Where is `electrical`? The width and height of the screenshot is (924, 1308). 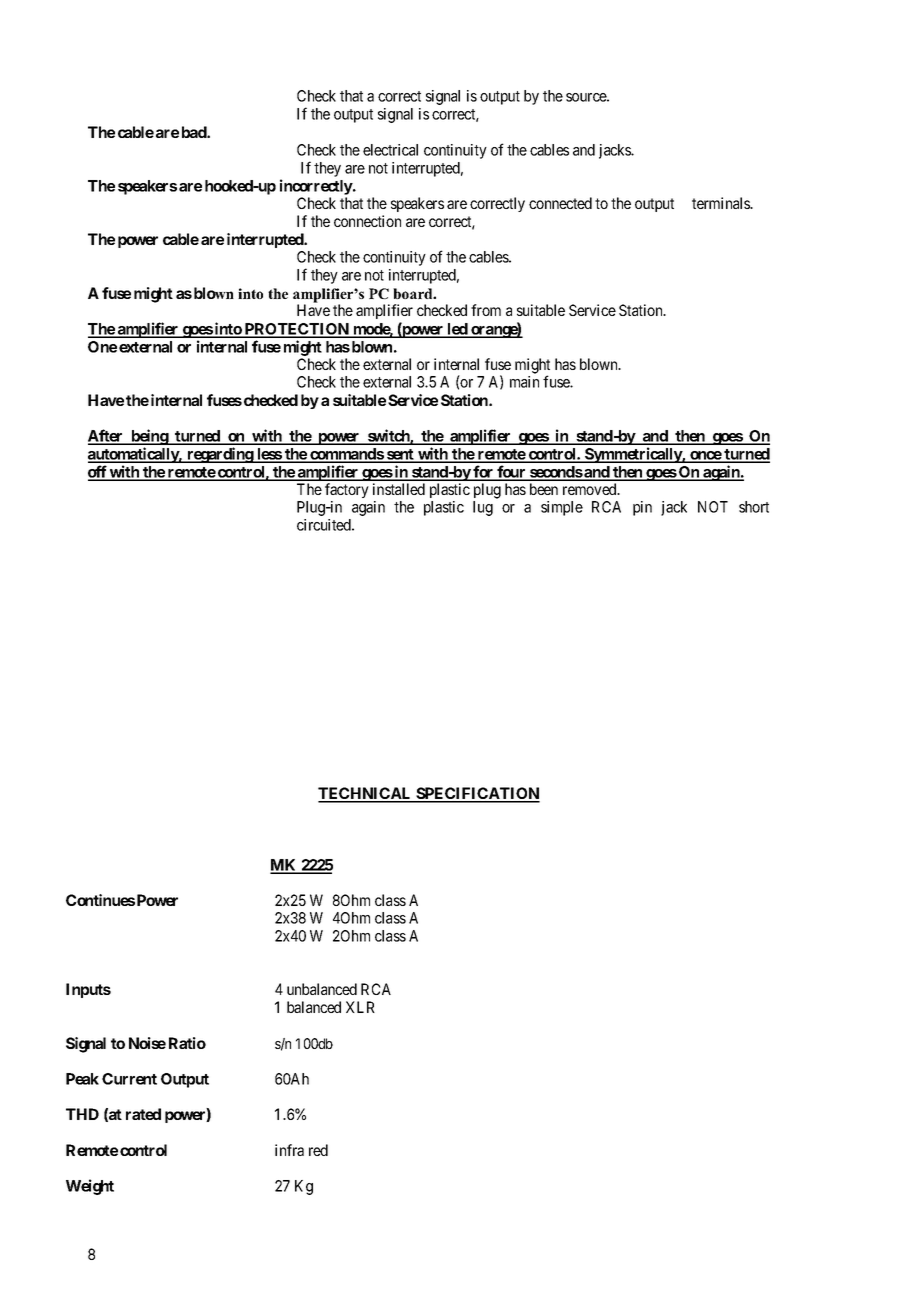 electrical is located at coordinates (390, 150).
